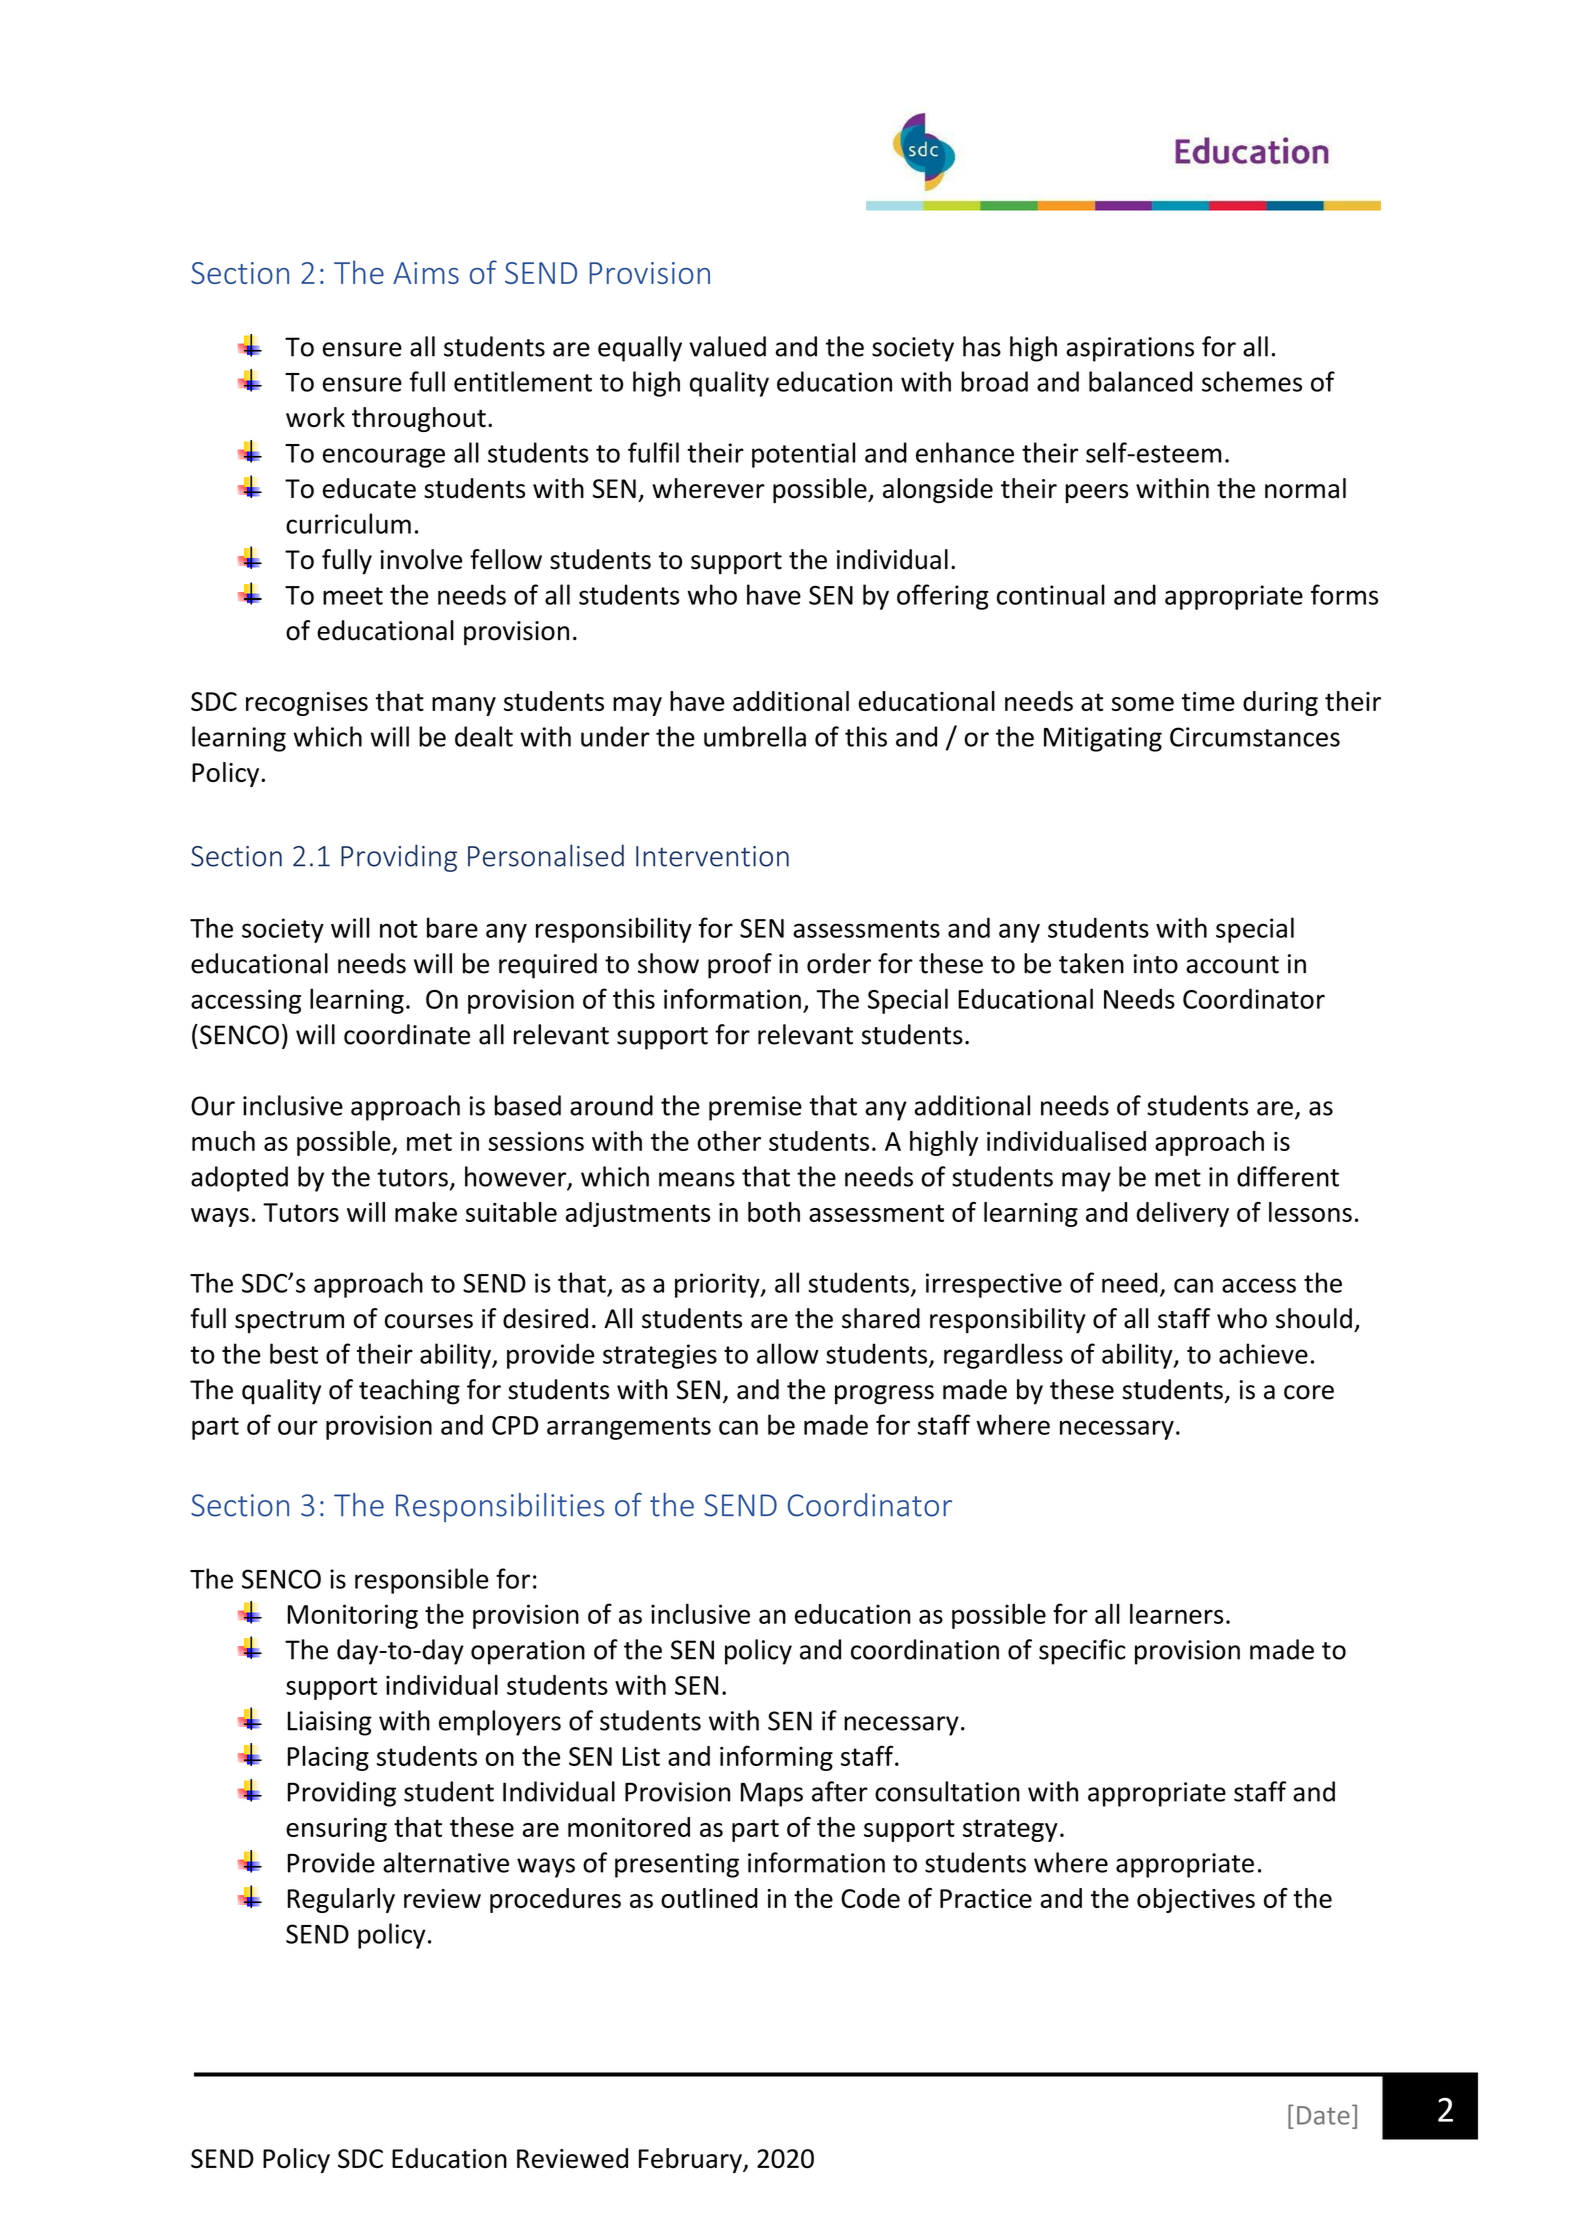  I want to click on account, so click(1232, 965).
